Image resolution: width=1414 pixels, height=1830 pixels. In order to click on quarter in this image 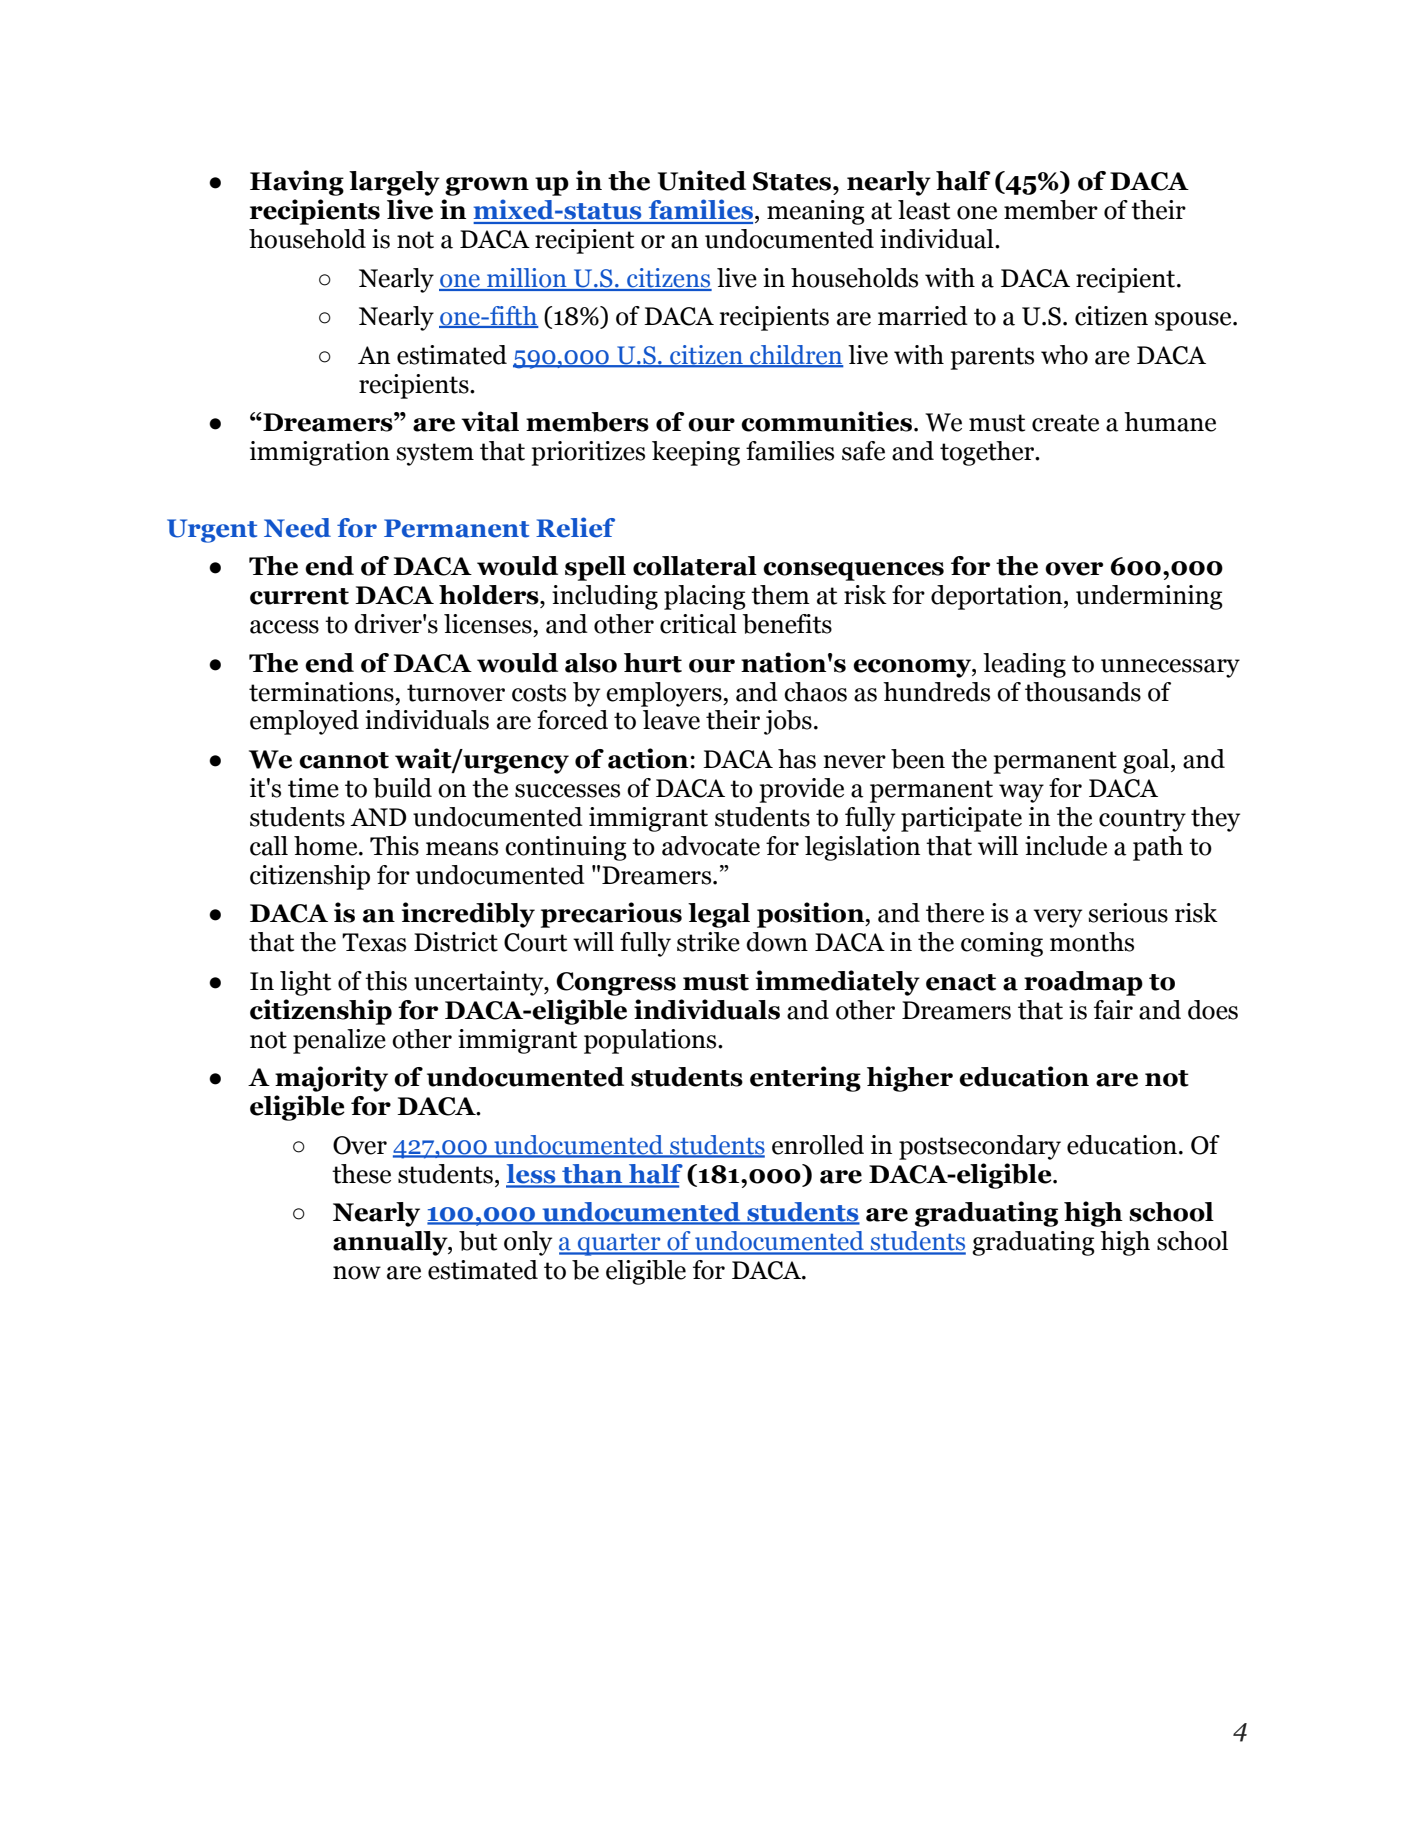, I will do `click(619, 1244)`.
